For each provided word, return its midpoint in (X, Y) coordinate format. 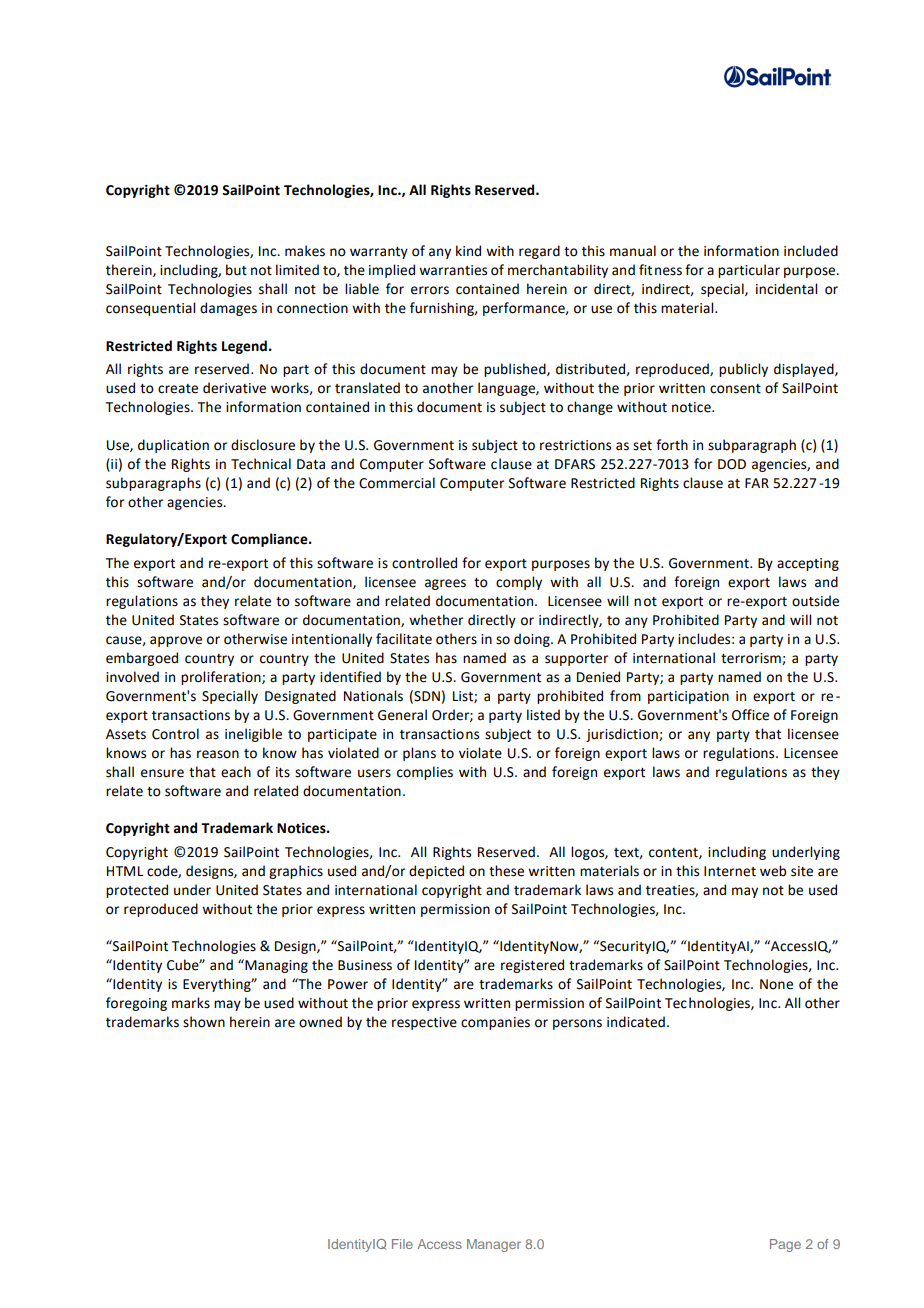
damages (228, 309)
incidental (786, 289)
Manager (494, 1245)
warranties (453, 270)
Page (785, 1245)
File (402, 1244)
